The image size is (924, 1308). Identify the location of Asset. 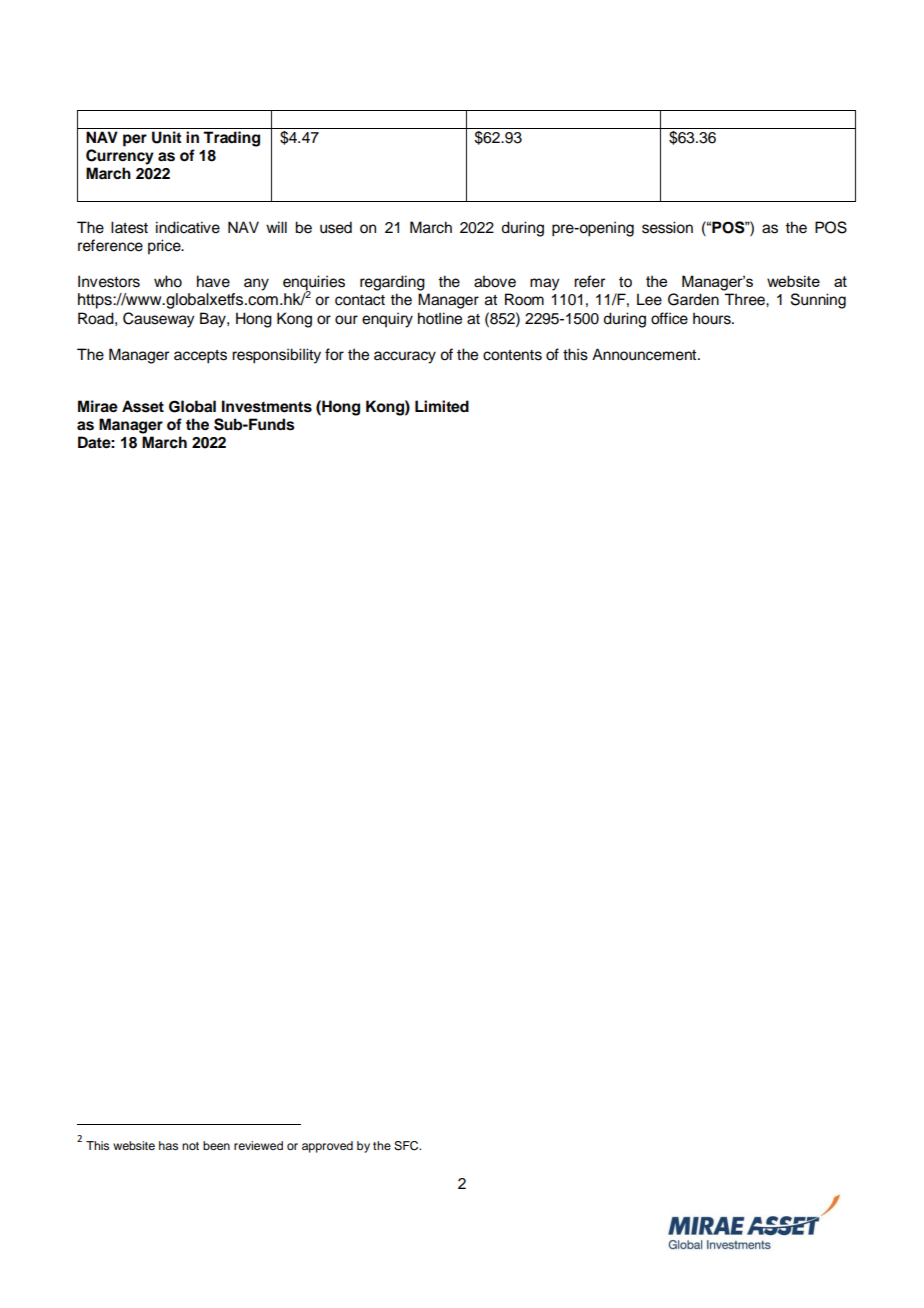
(143, 406).
